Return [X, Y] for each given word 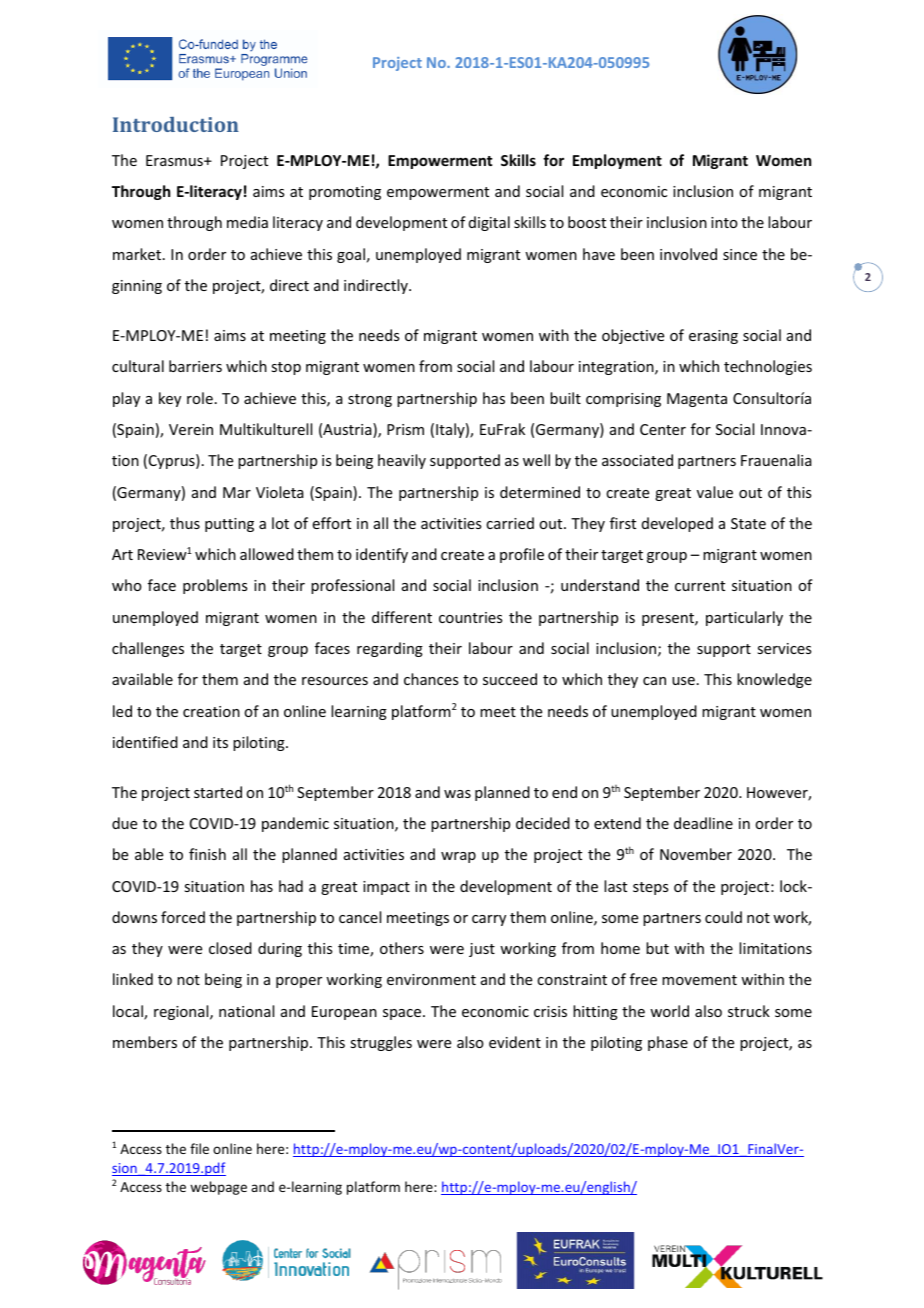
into [724, 222]
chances [431, 679]
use [683, 681]
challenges [148, 649]
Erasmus [175, 160]
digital [489, 223]
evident [515, 1042]
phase [668, 1043]
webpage [218, 1188]
